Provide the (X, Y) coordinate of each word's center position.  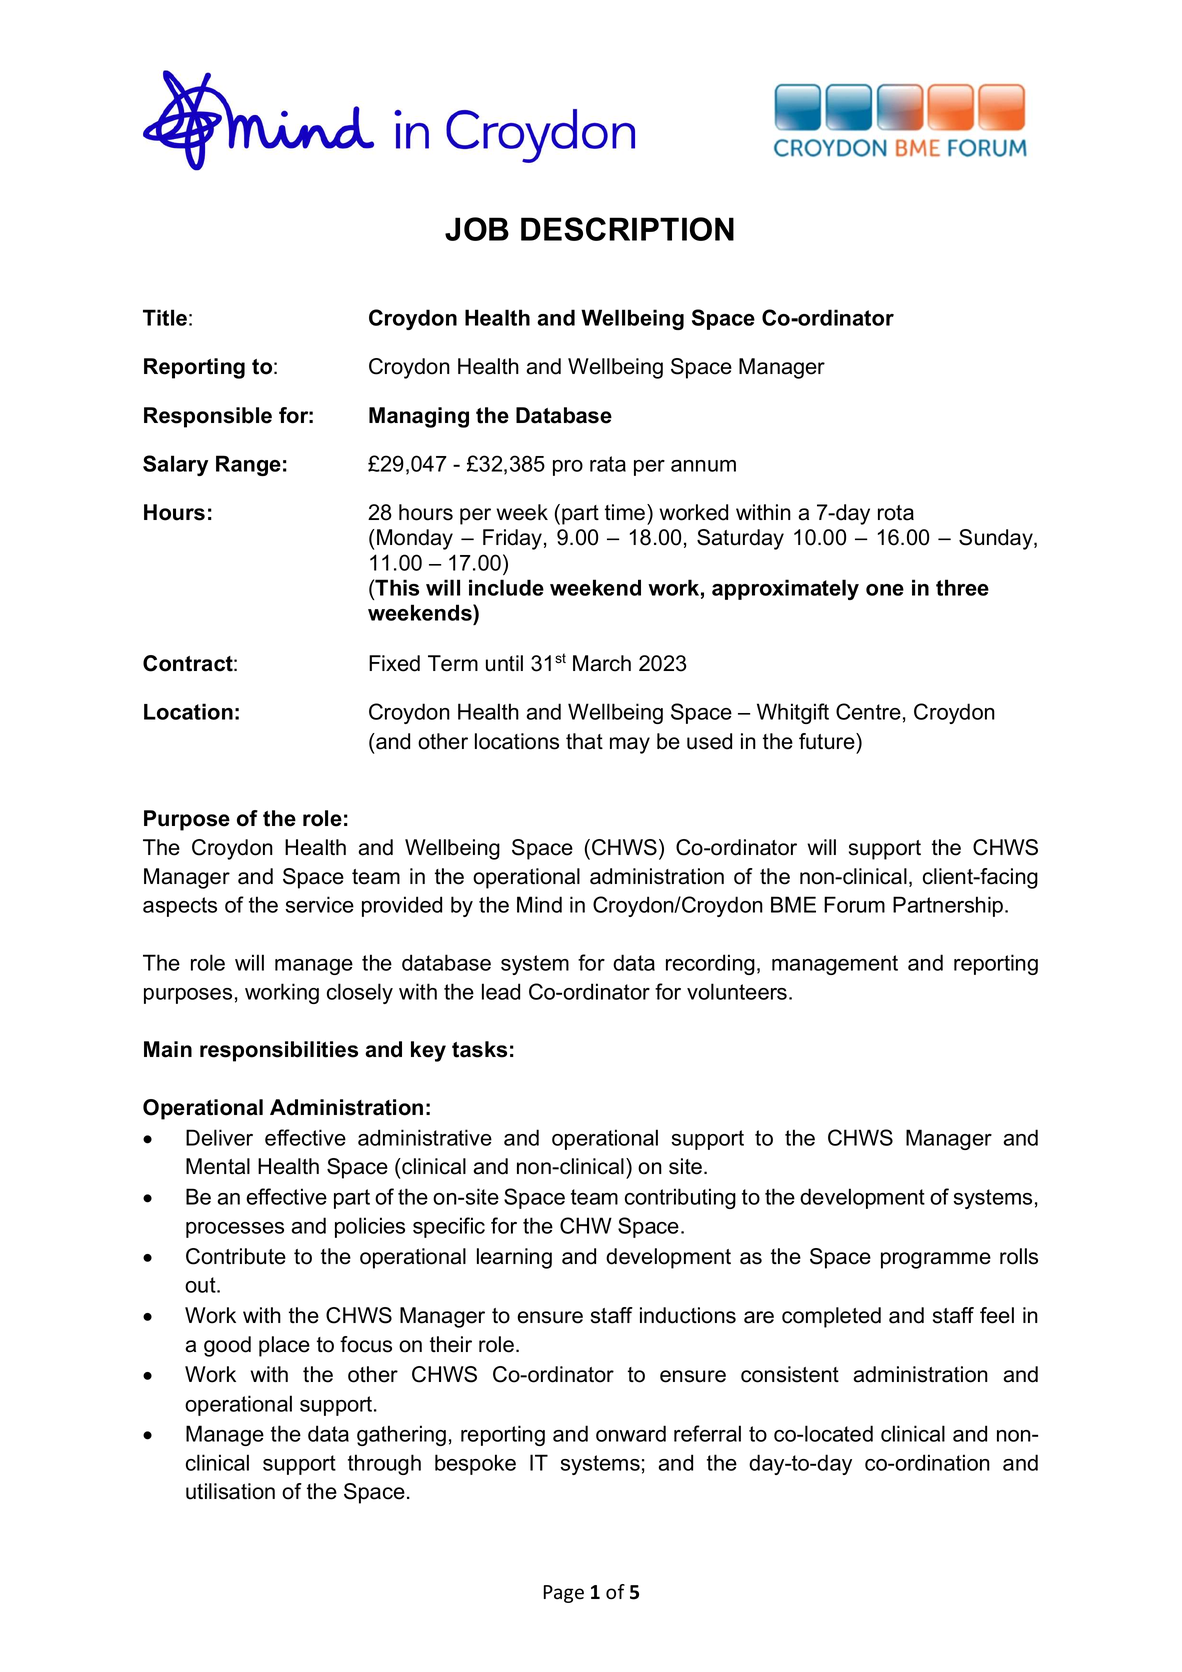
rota (896, 513)
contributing (680, 1198)
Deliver (219, 1137)
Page (563, 1594)
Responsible (208, 417)
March (602, 663)
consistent (790, 1374)
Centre (868, 711)
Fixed (394, 663)
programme (936, 1260)
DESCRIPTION (627, 229)
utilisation (230, 1491)
